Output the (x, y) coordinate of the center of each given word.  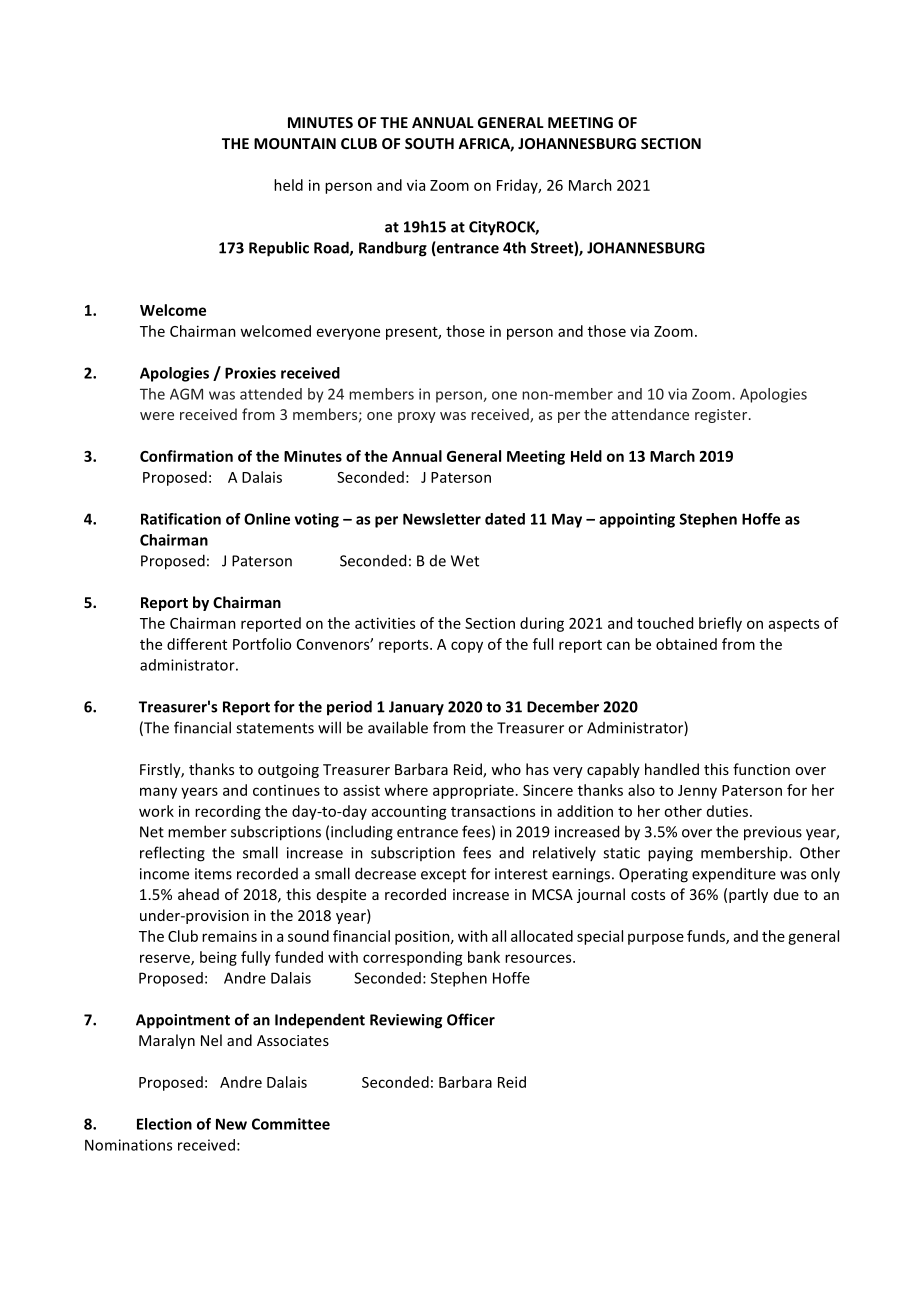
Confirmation (186, 456)
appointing (637, 520)
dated (505, 519)
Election (164, 1124)
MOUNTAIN (295, 143)
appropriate (473, 791)
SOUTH (429, 143)
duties (727, 811)
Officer (471, 1019)
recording (228, 812)
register (722, 416)
